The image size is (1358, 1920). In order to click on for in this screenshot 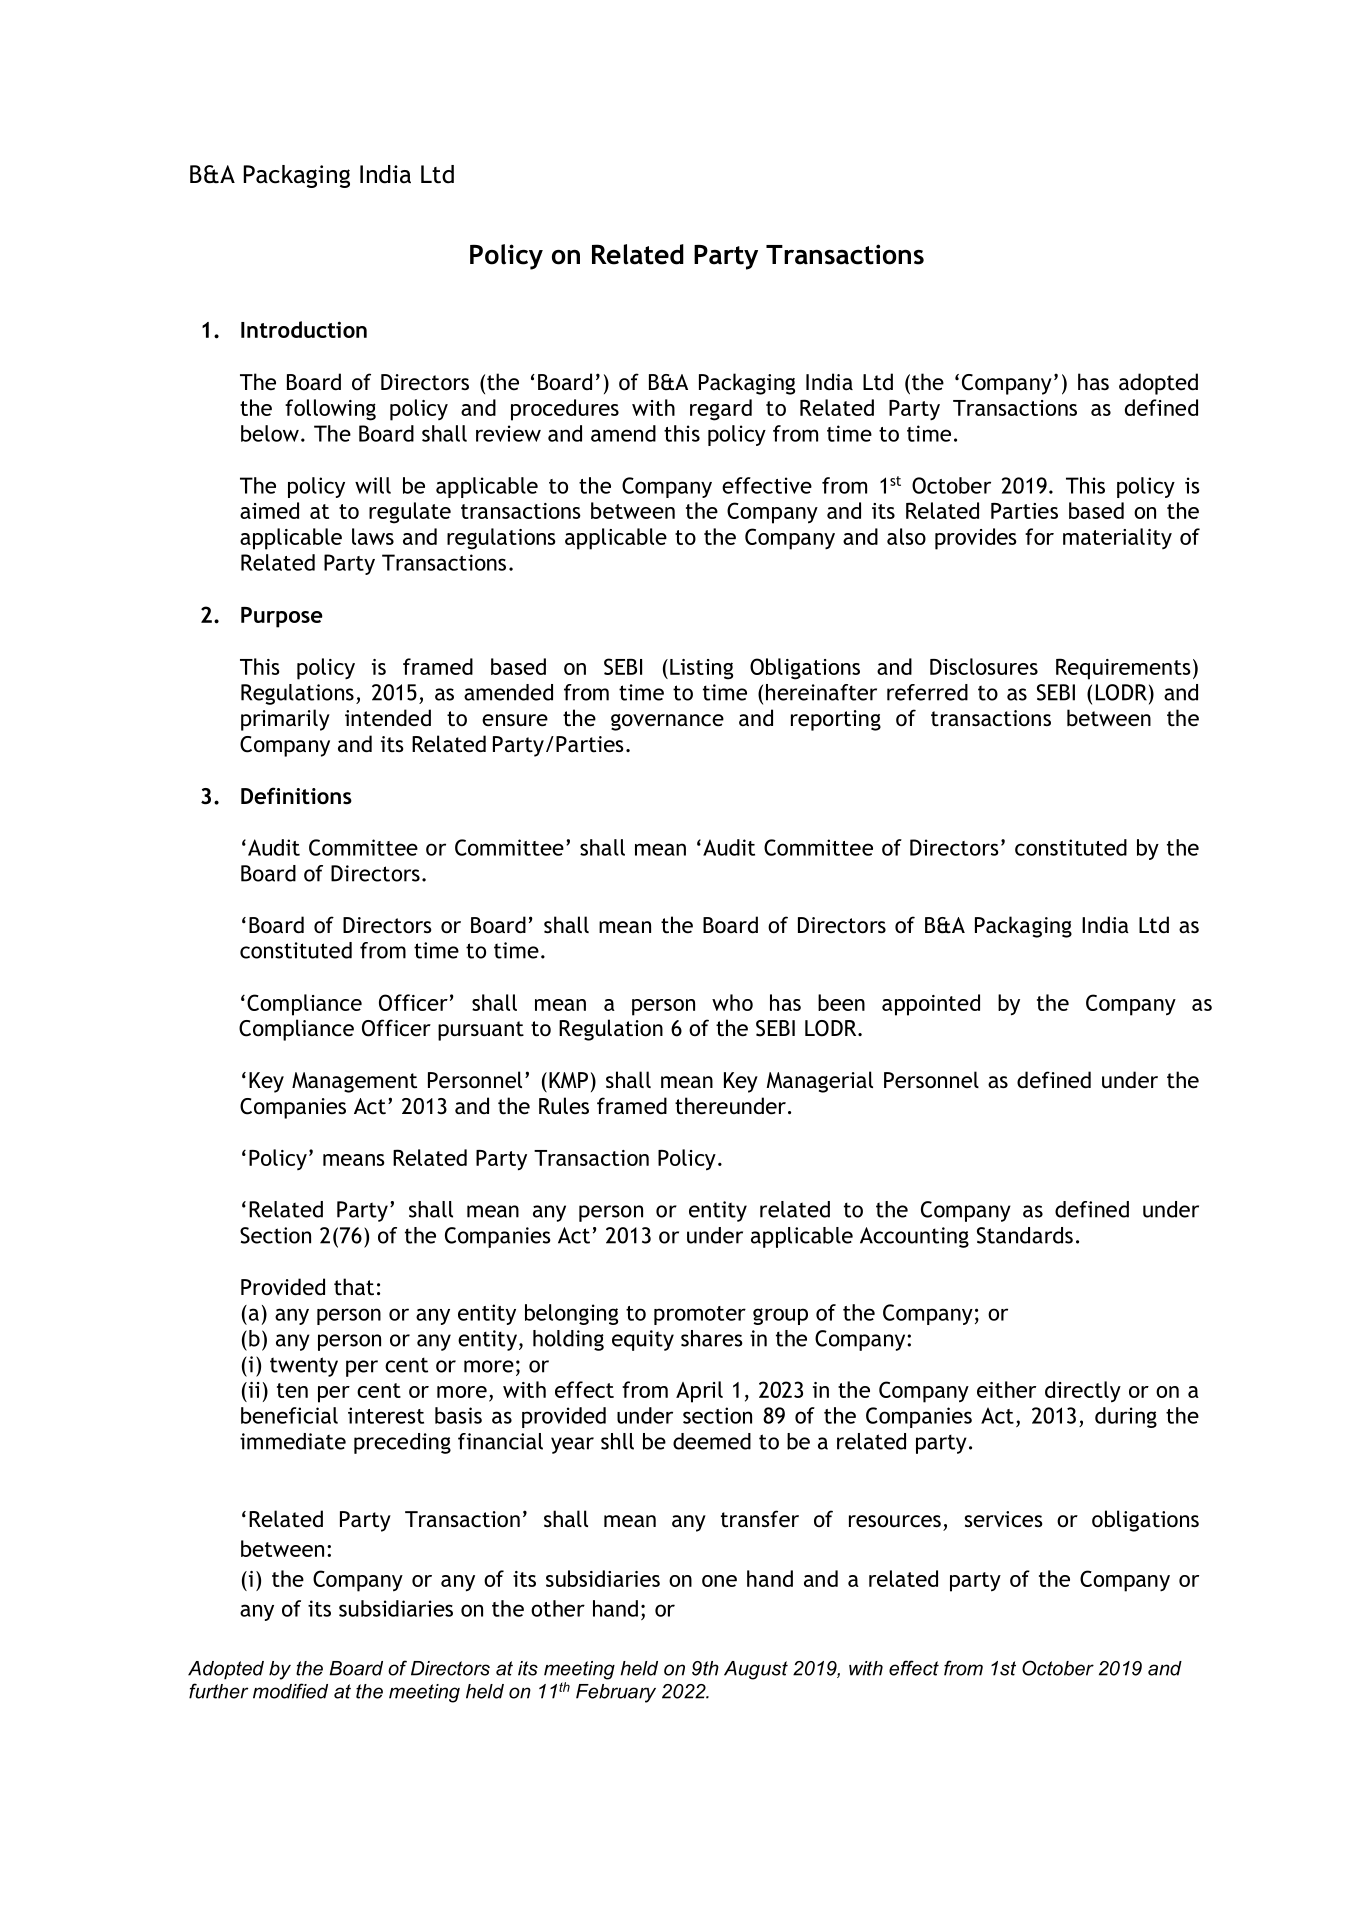, I will do `click(1039, 536)`.
